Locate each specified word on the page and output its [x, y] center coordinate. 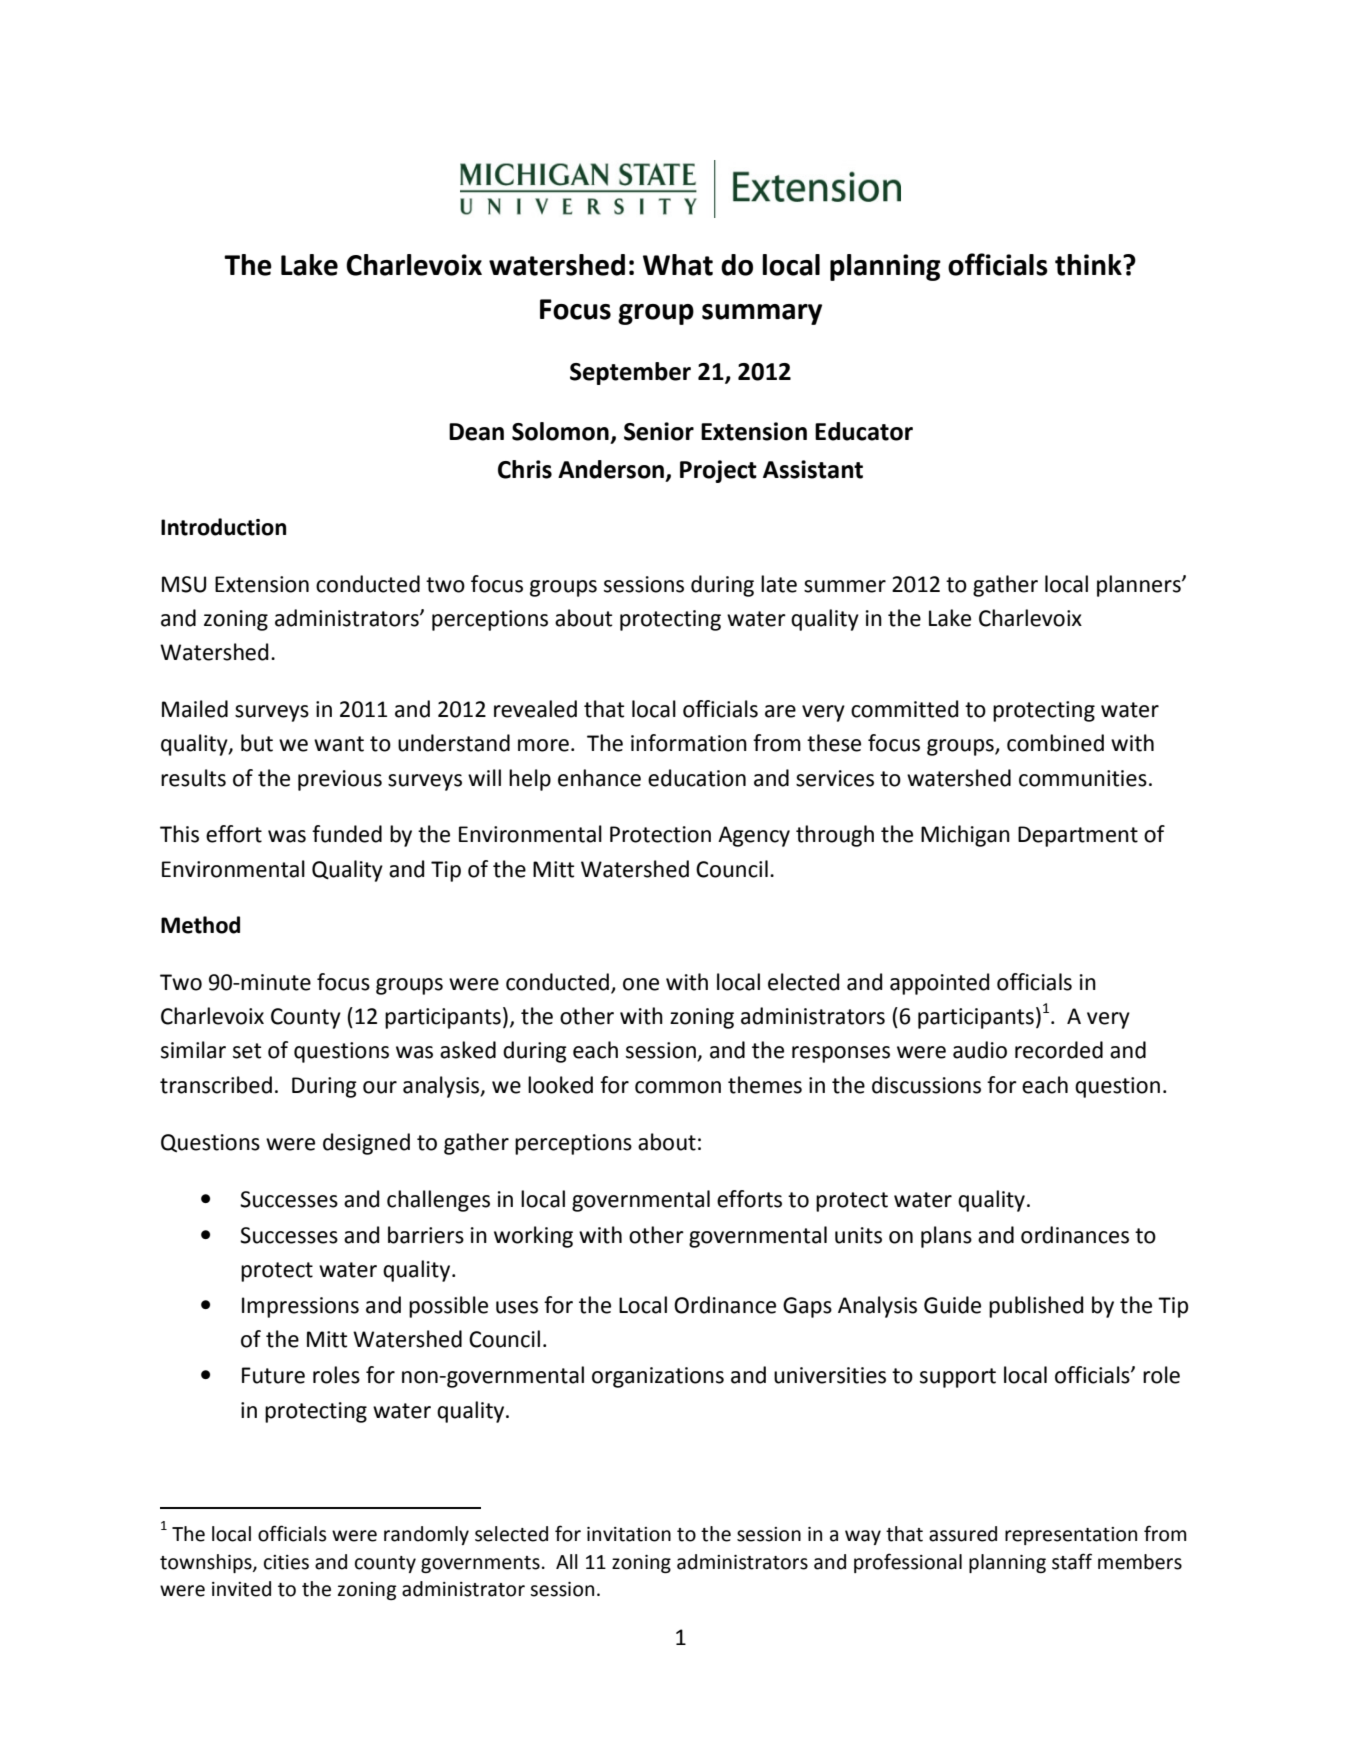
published [1036, 1307]
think [1089, 265]
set [247, 1051]
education [697, 778]
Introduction [223, 527]
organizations [658, 1377]
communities [1083, 778]
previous [340, 780]
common [678, 1087]
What [678, 265]
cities [286, 1562]
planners [1140, 586]
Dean [476, 432]
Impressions [300, 1307]
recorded [1059, 1050]
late [779, 584]
